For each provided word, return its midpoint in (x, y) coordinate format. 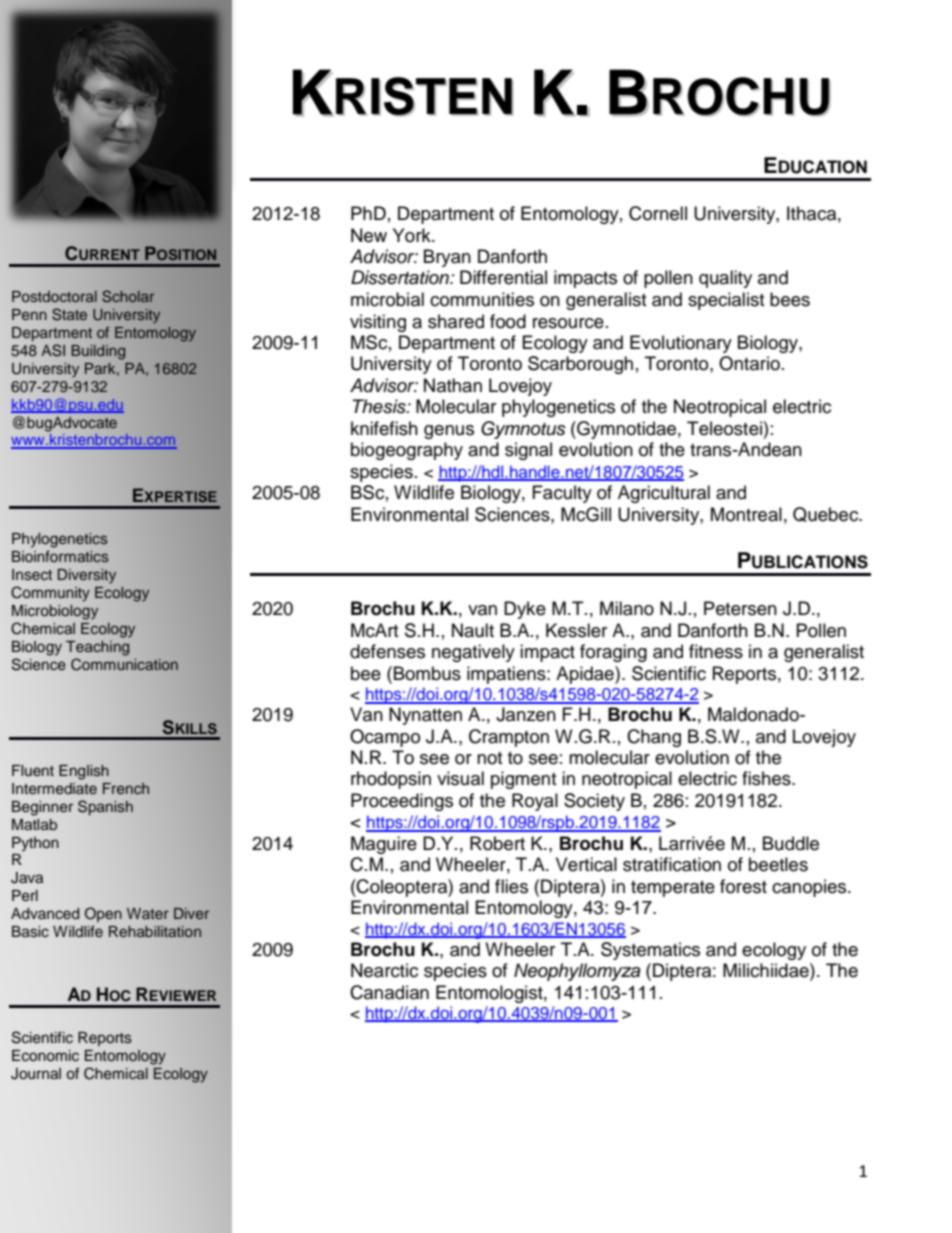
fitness (716, 651)
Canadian (389, 992)
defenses (387, 651)
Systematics (650, 951)
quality (725, 279)
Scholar (128, 296)
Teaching (97, 648)
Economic (45, 1056)
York (413, 235)
